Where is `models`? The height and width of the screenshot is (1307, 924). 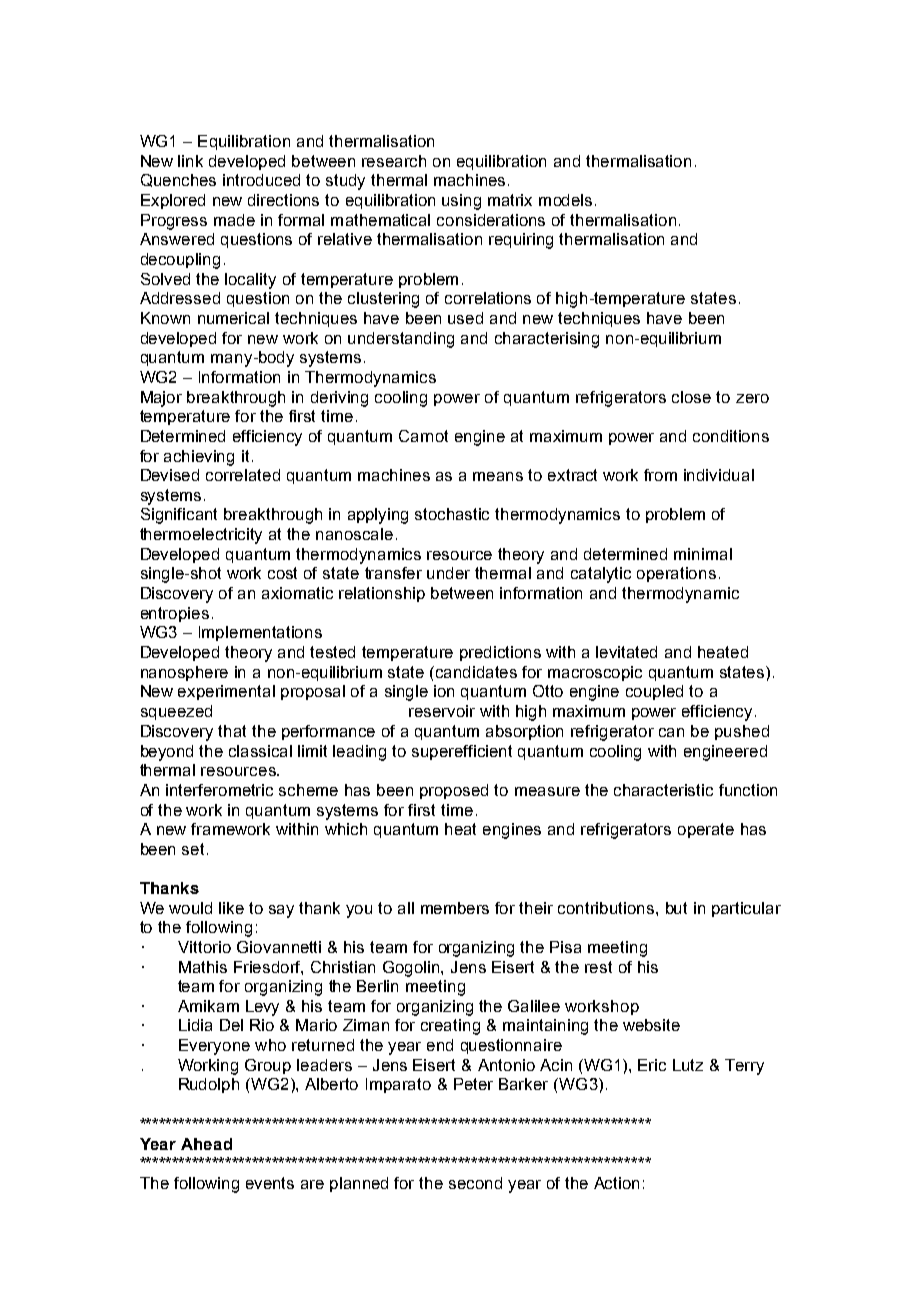 models is located at coordinates (565, 200).
